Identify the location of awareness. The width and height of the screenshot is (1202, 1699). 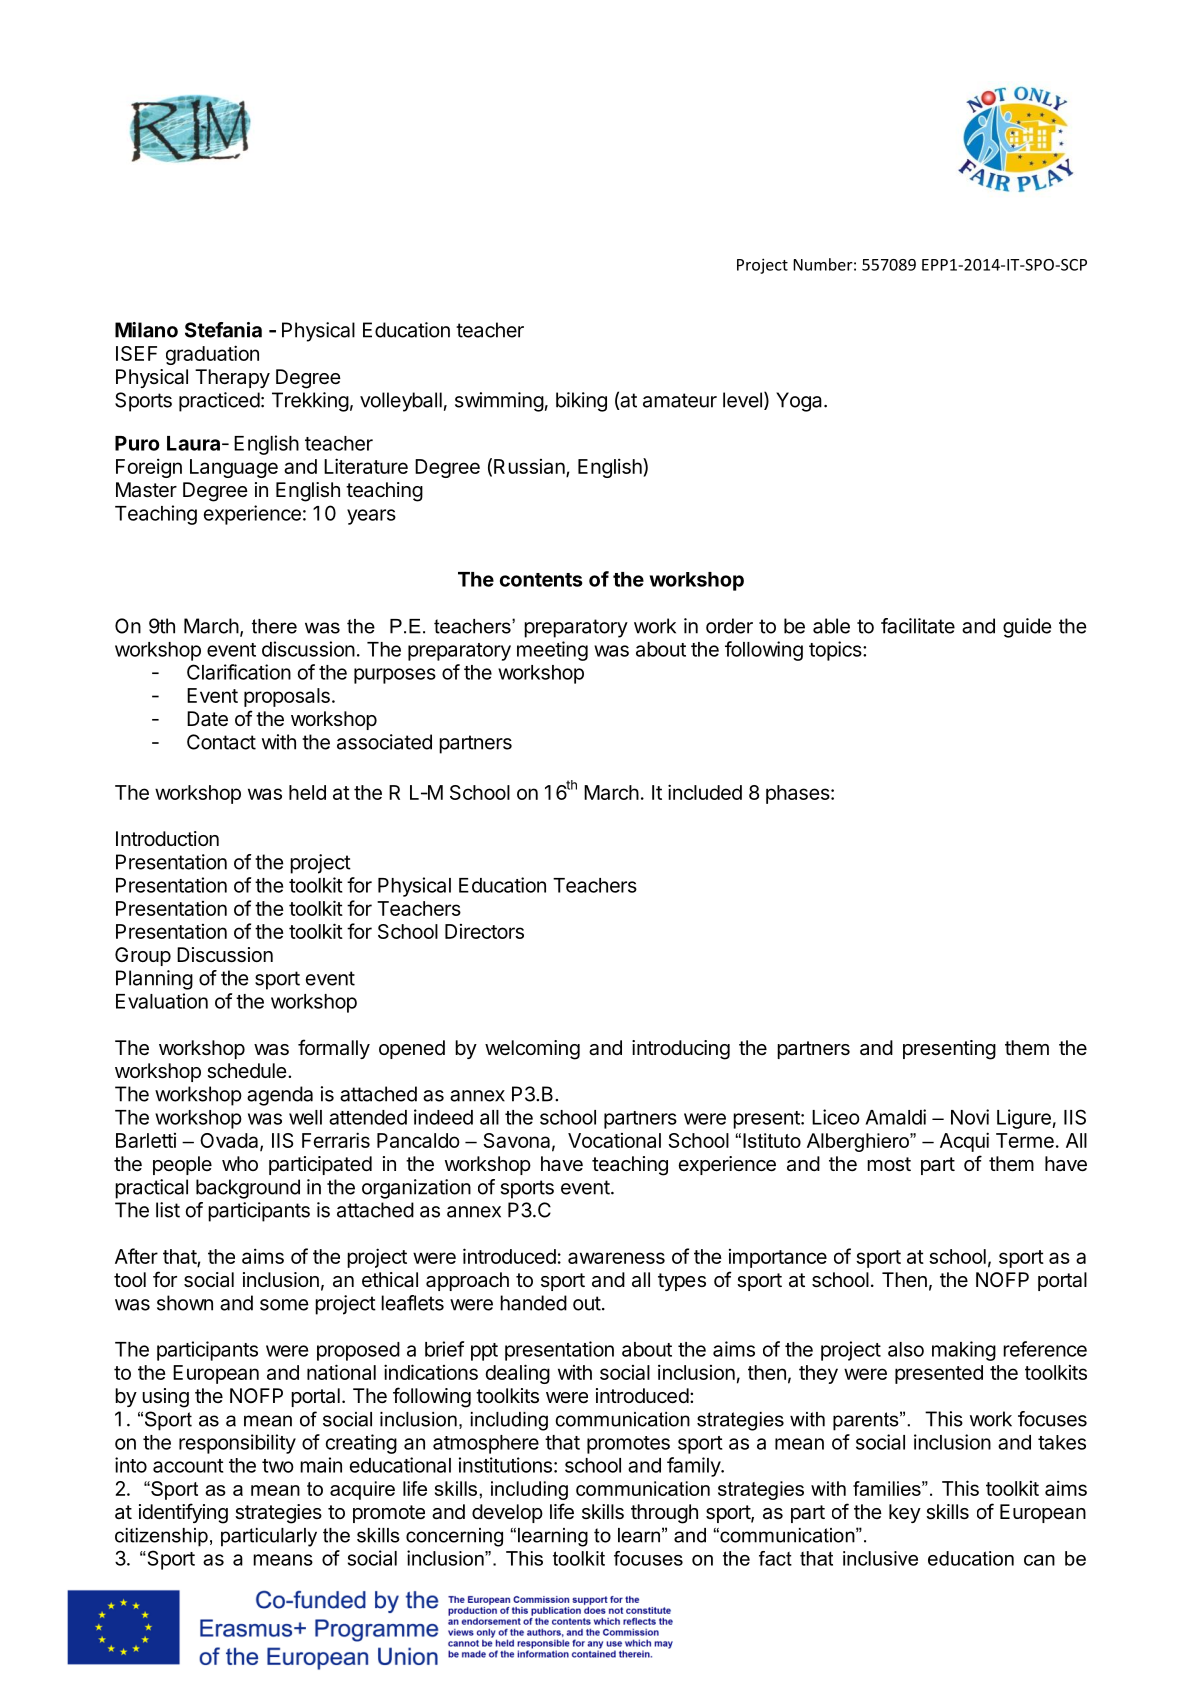
(616, 1258).
